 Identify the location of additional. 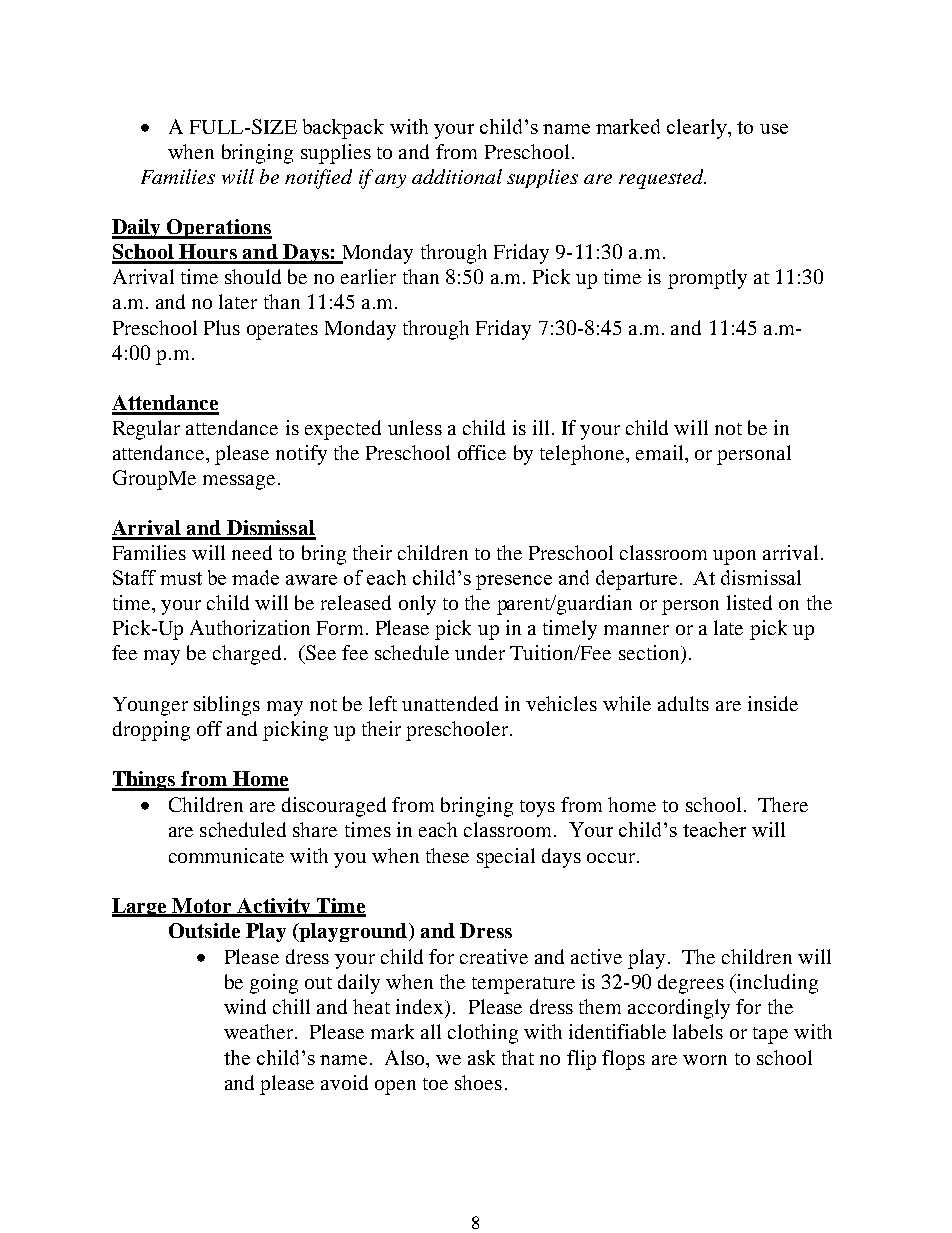
(457, 176).
